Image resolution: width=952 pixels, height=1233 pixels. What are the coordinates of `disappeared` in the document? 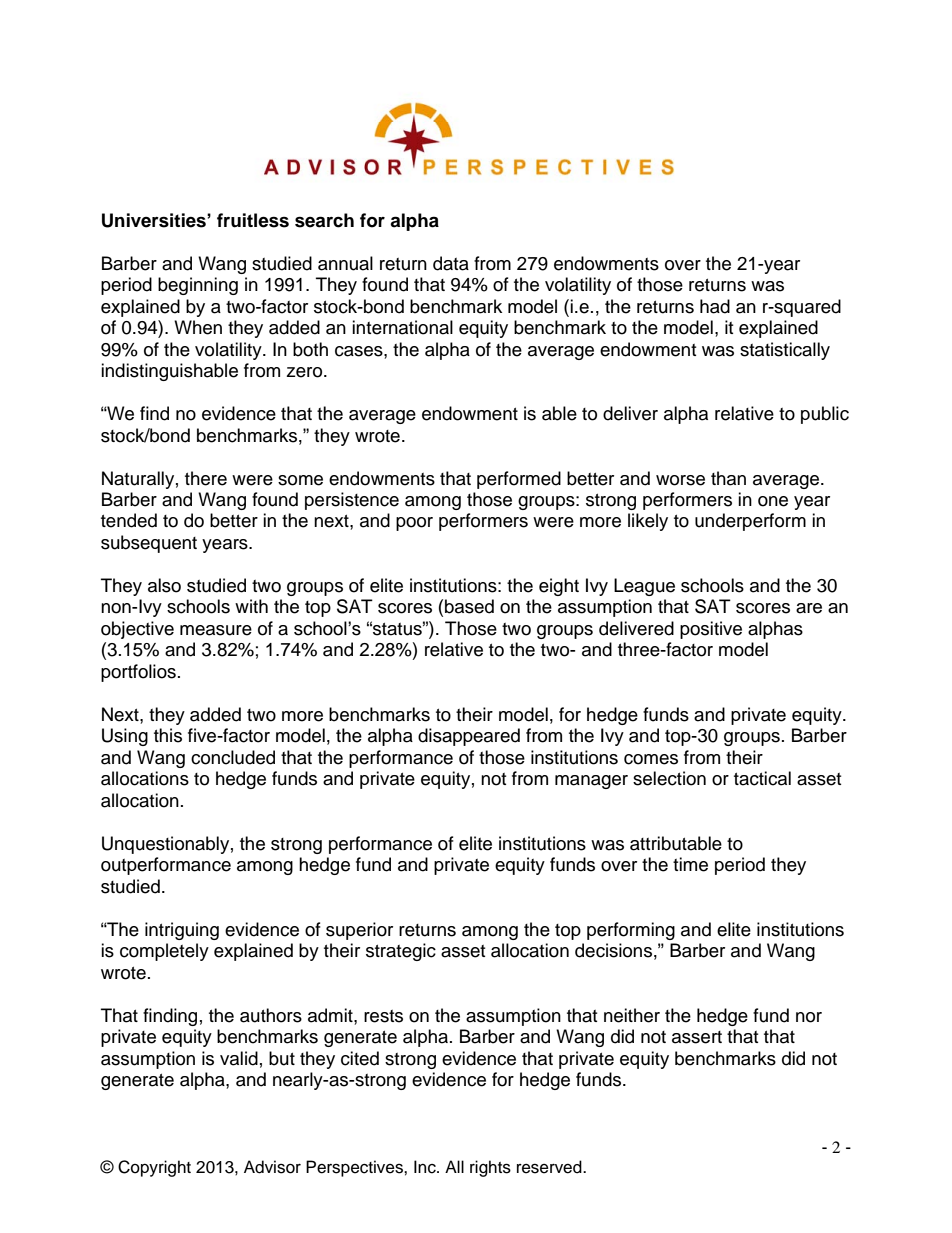 It's located at (469, 737).
